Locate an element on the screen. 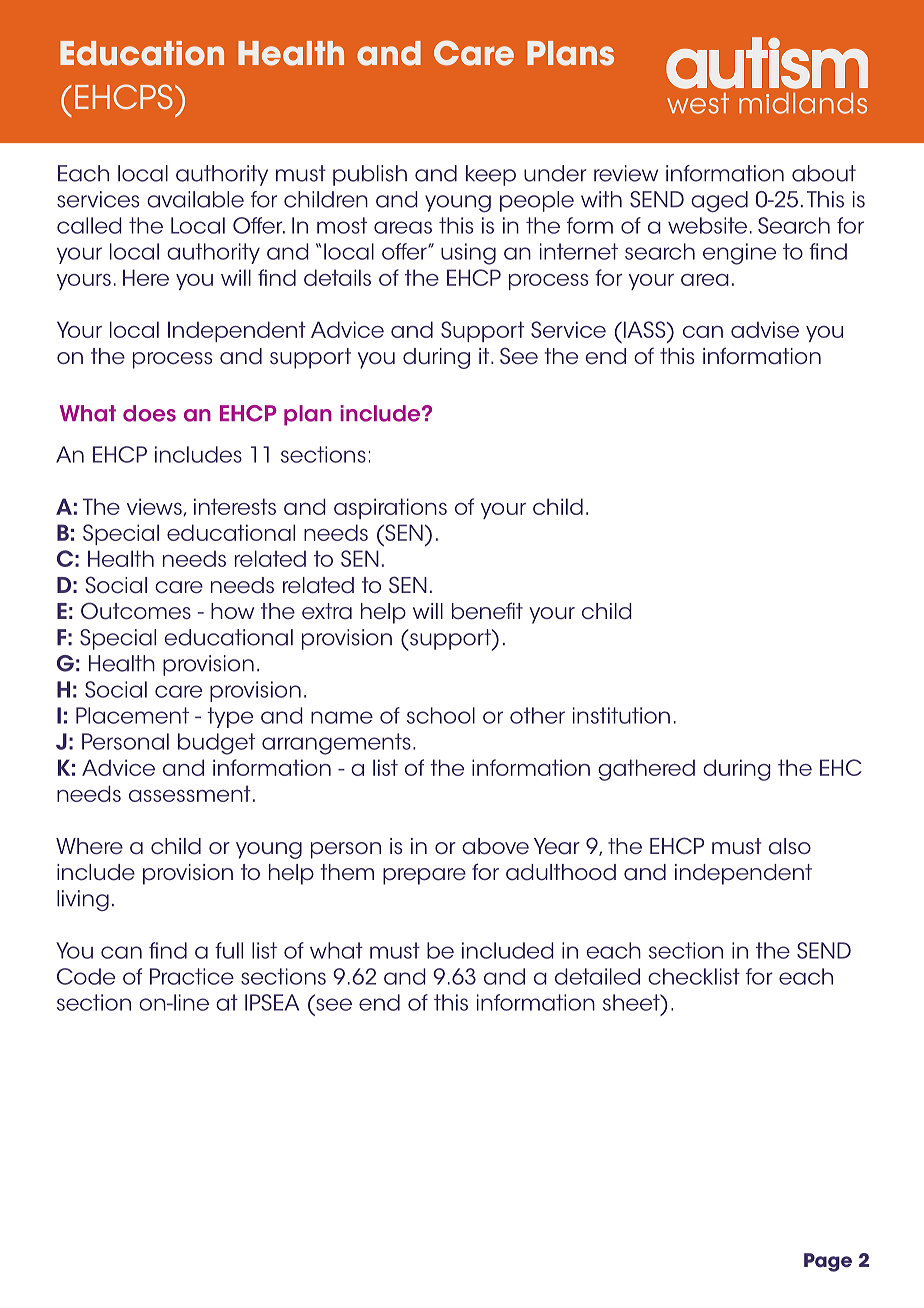 The height and width of the screenshot is (1308, 924). keep is located at coordinates (491, 175).
